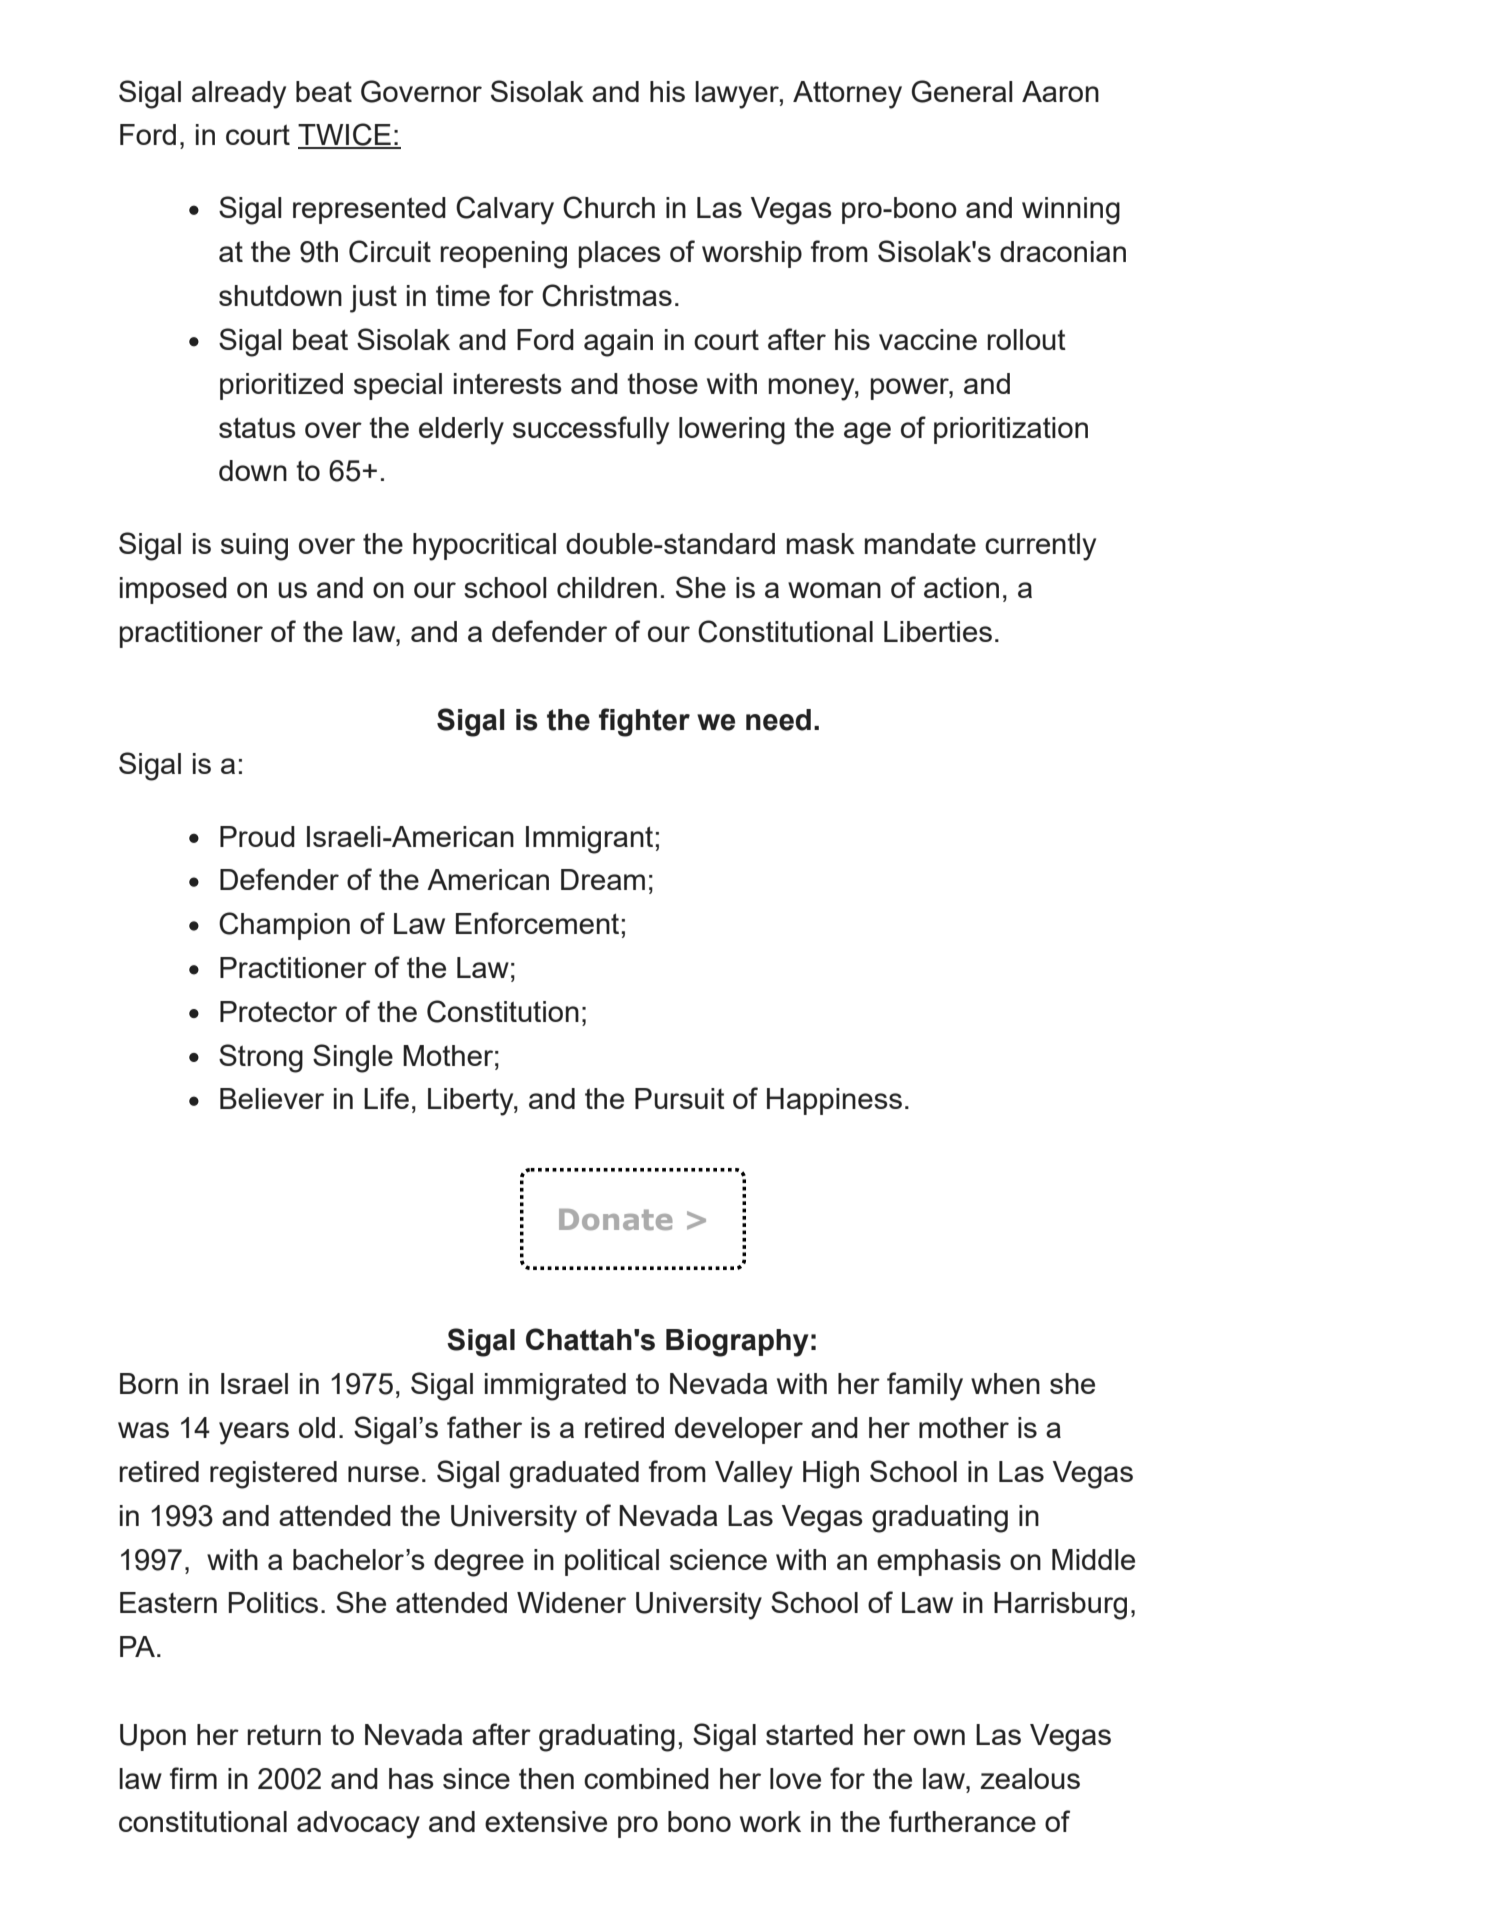  I want to click on Dream, so click(603, 879).
